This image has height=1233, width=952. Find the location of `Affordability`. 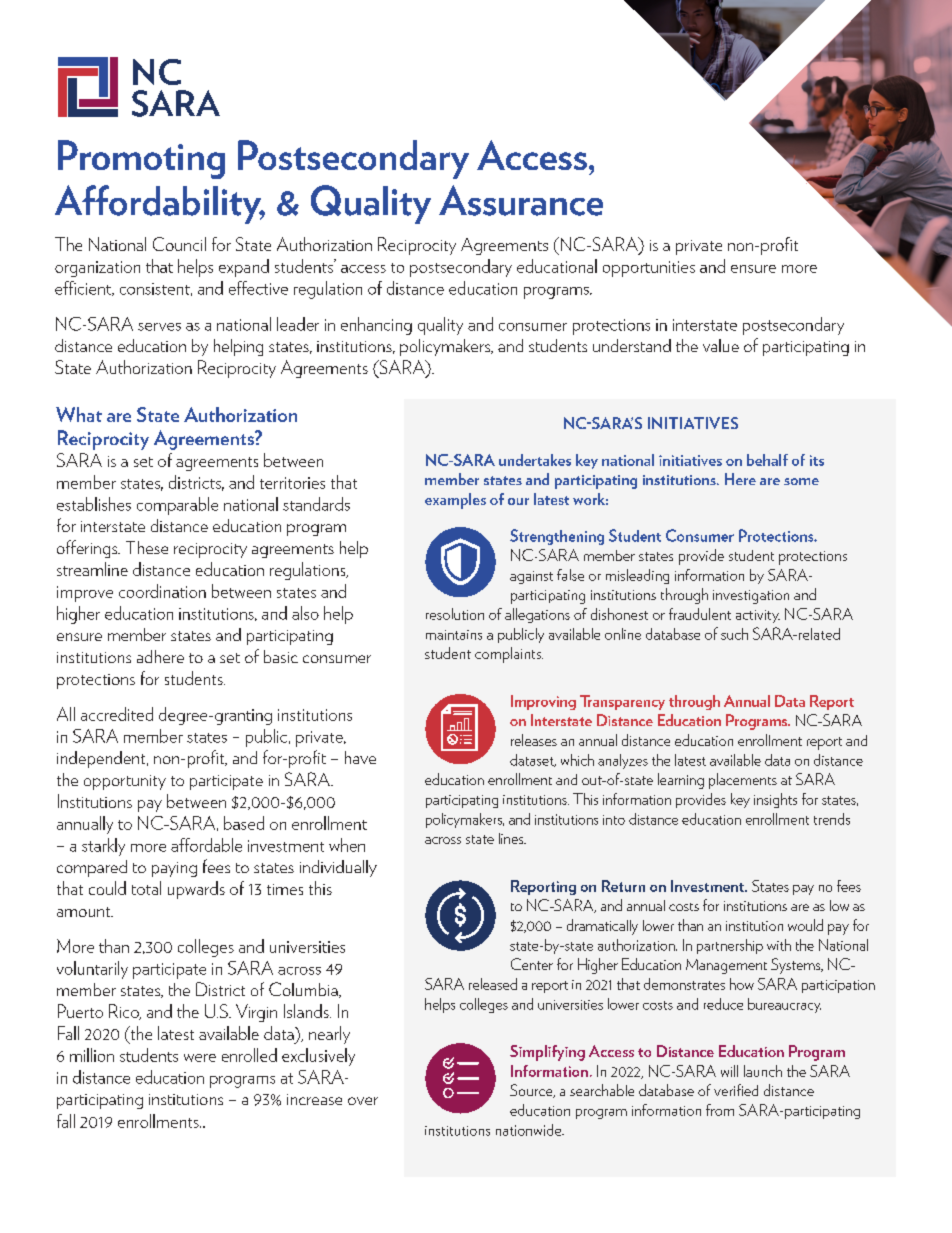

Affordability is located at coordinates (159, 204).
